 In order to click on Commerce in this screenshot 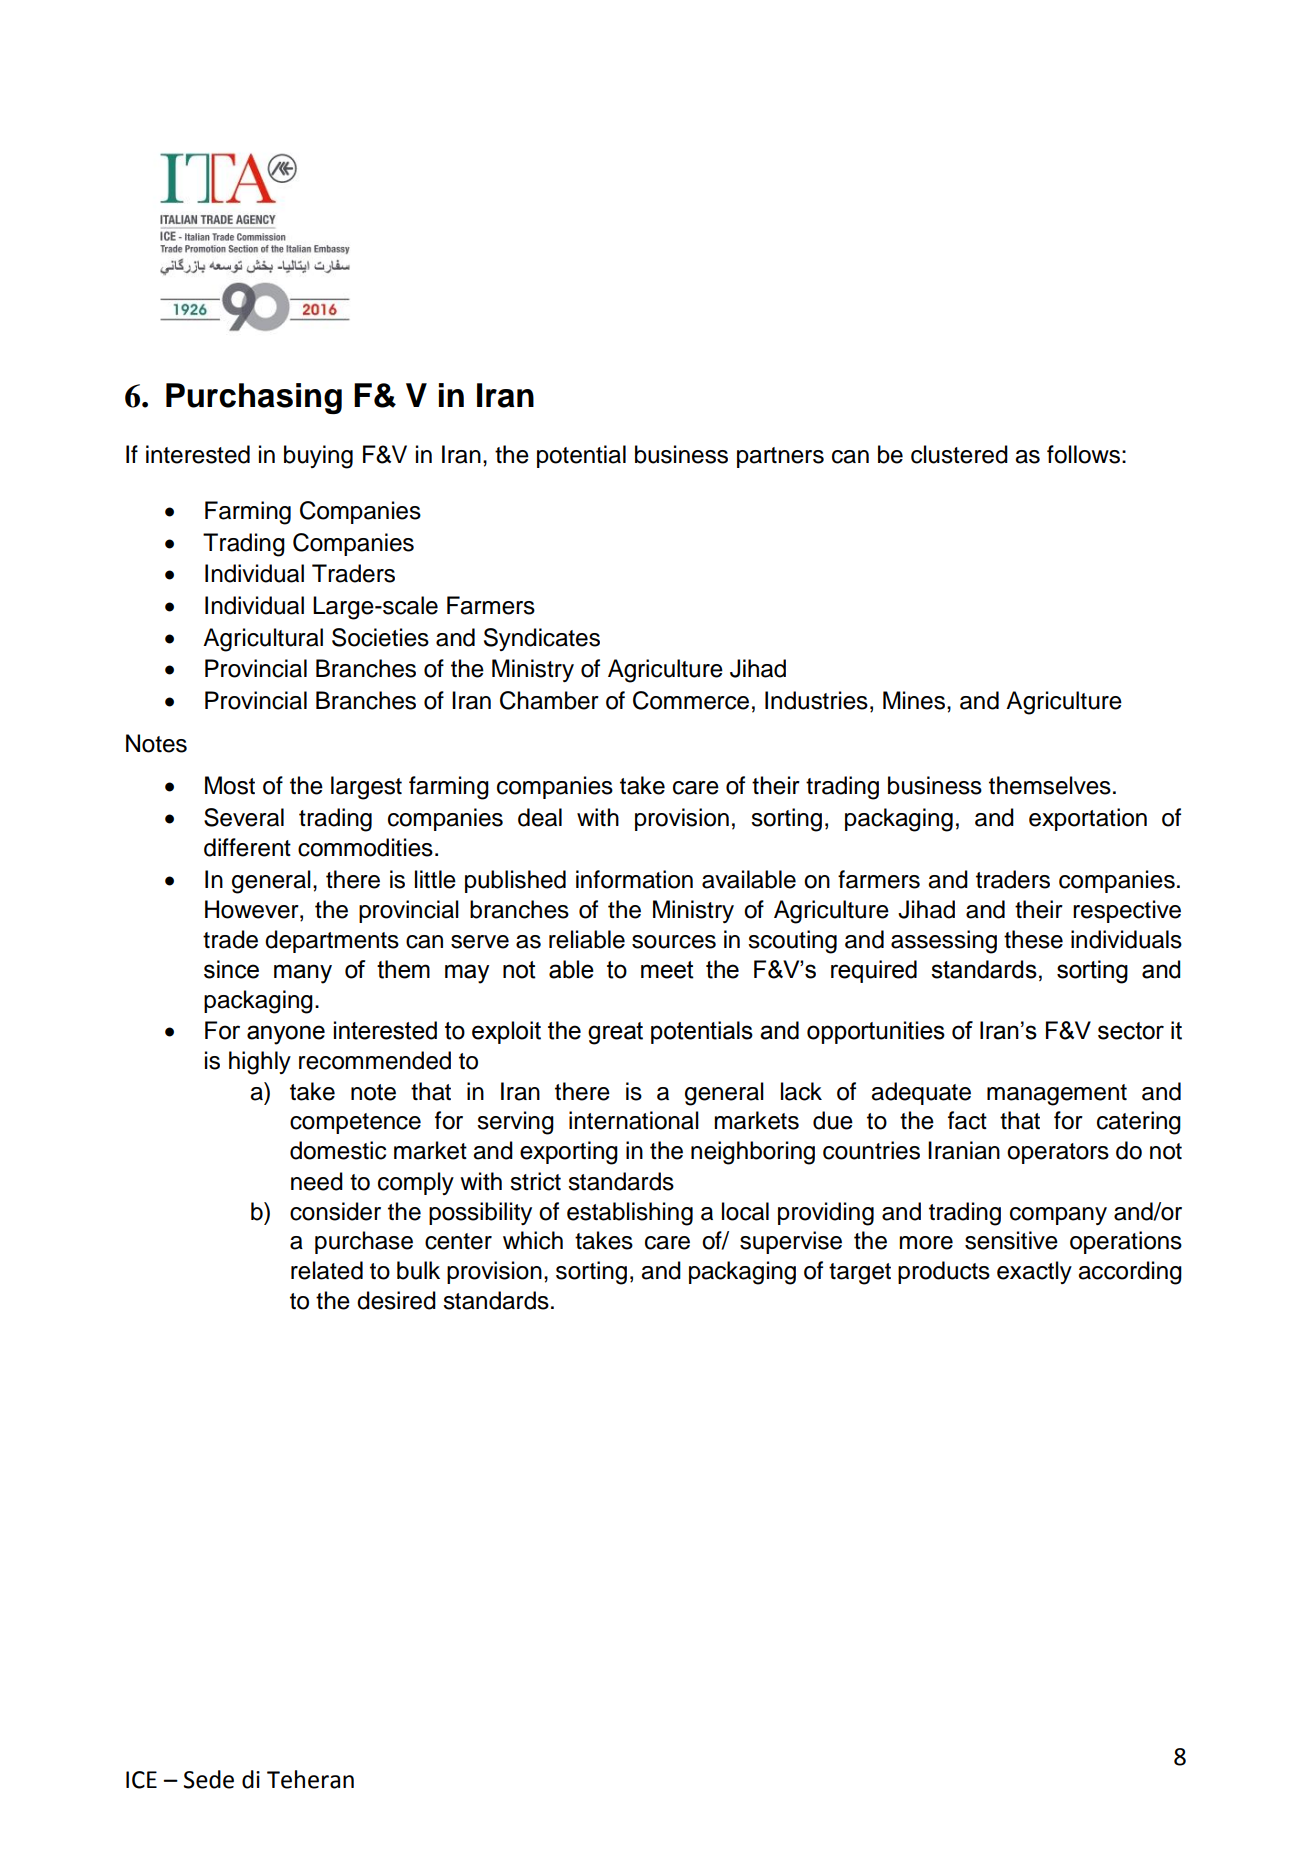, I will do `click(691, 700)`.
